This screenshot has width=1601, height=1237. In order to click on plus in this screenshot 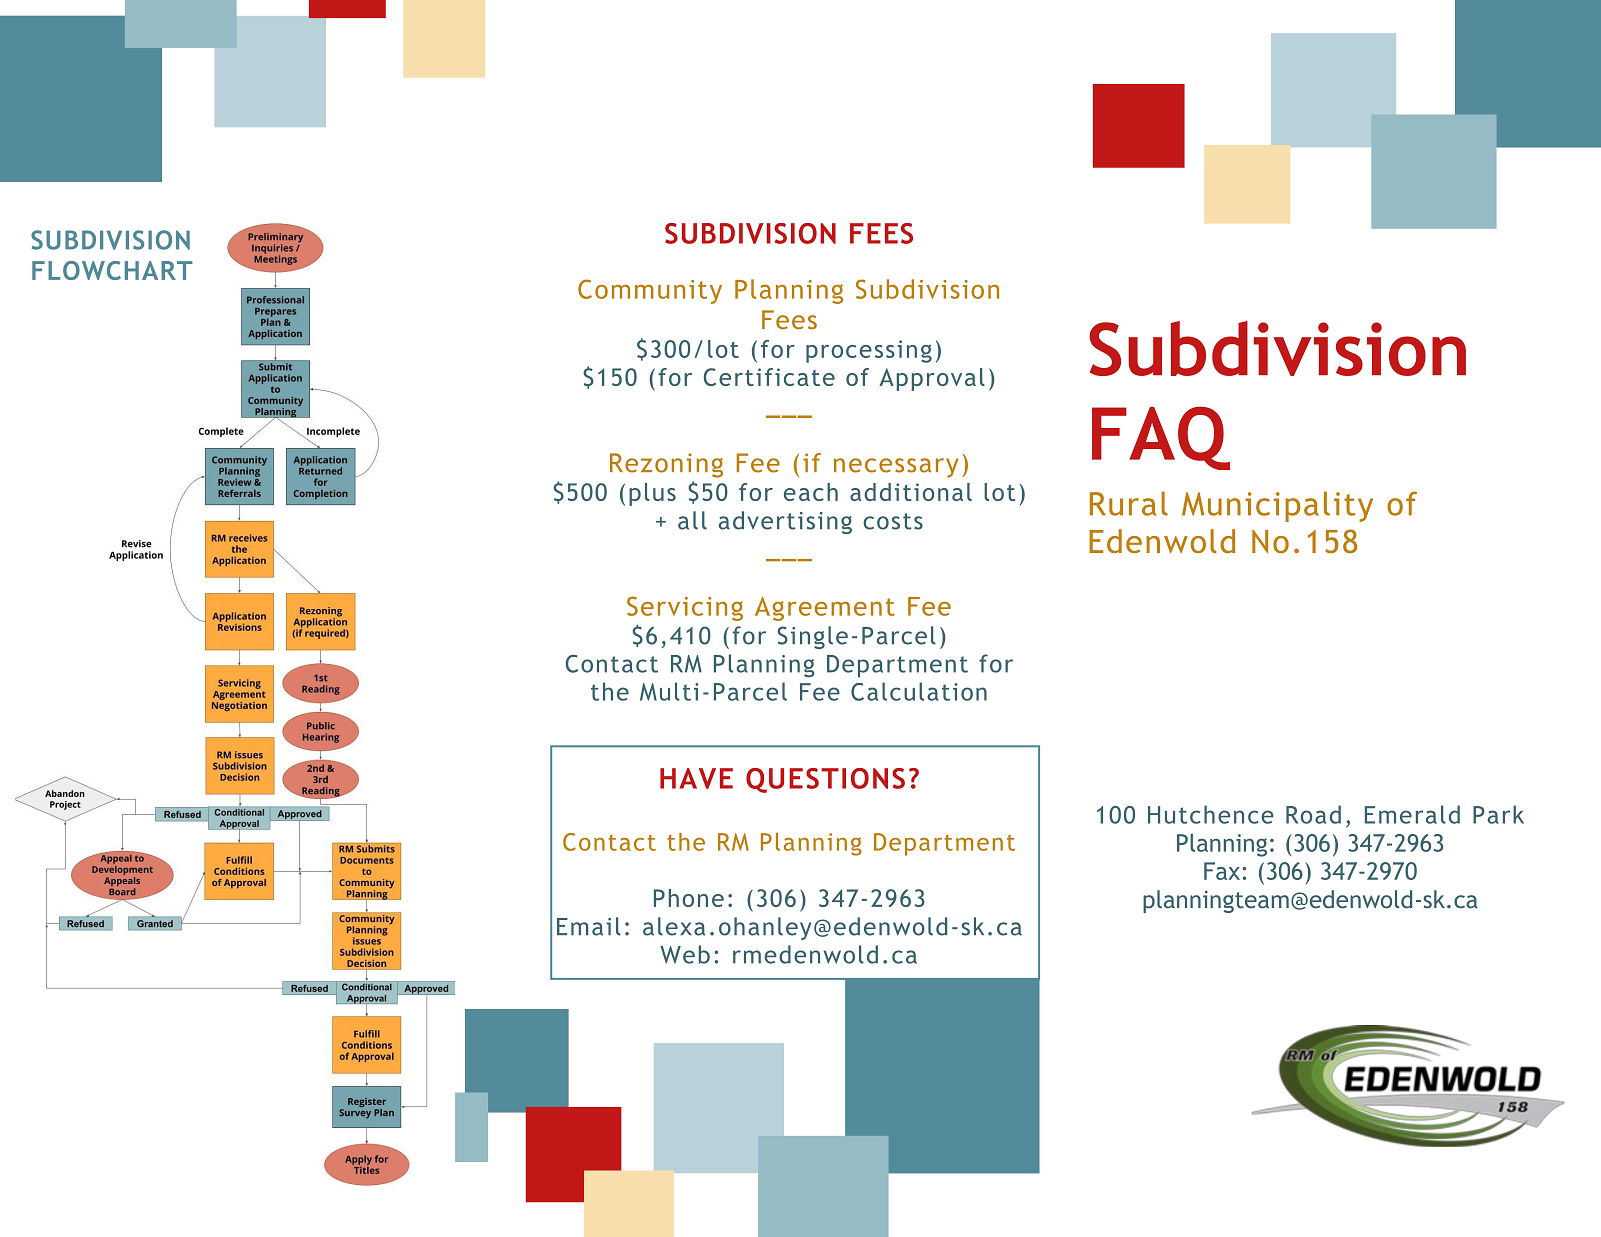, I will do `click(652, 494)`.
